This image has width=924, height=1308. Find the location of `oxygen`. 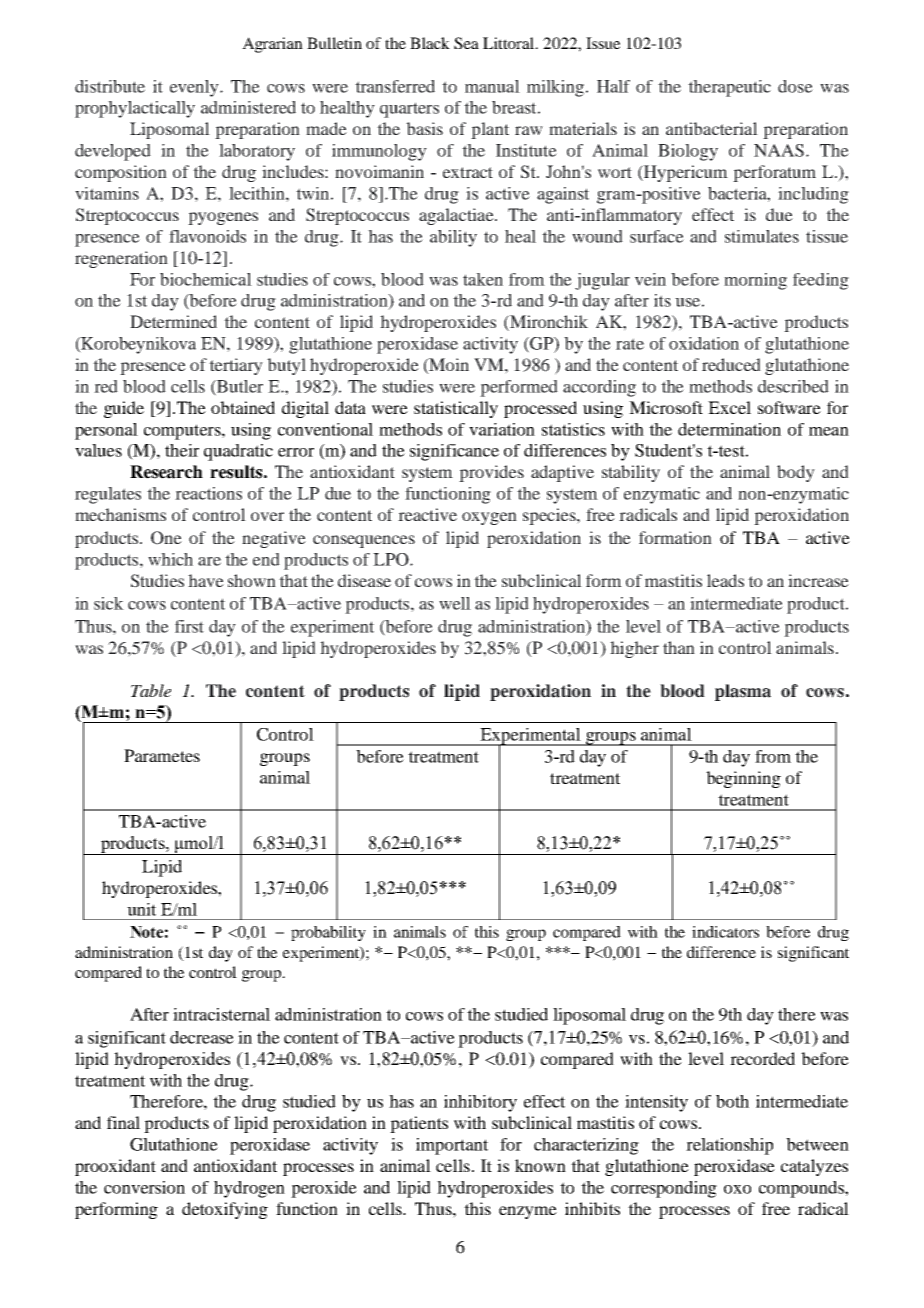

oxygen is located at coordinates (489, 518).
